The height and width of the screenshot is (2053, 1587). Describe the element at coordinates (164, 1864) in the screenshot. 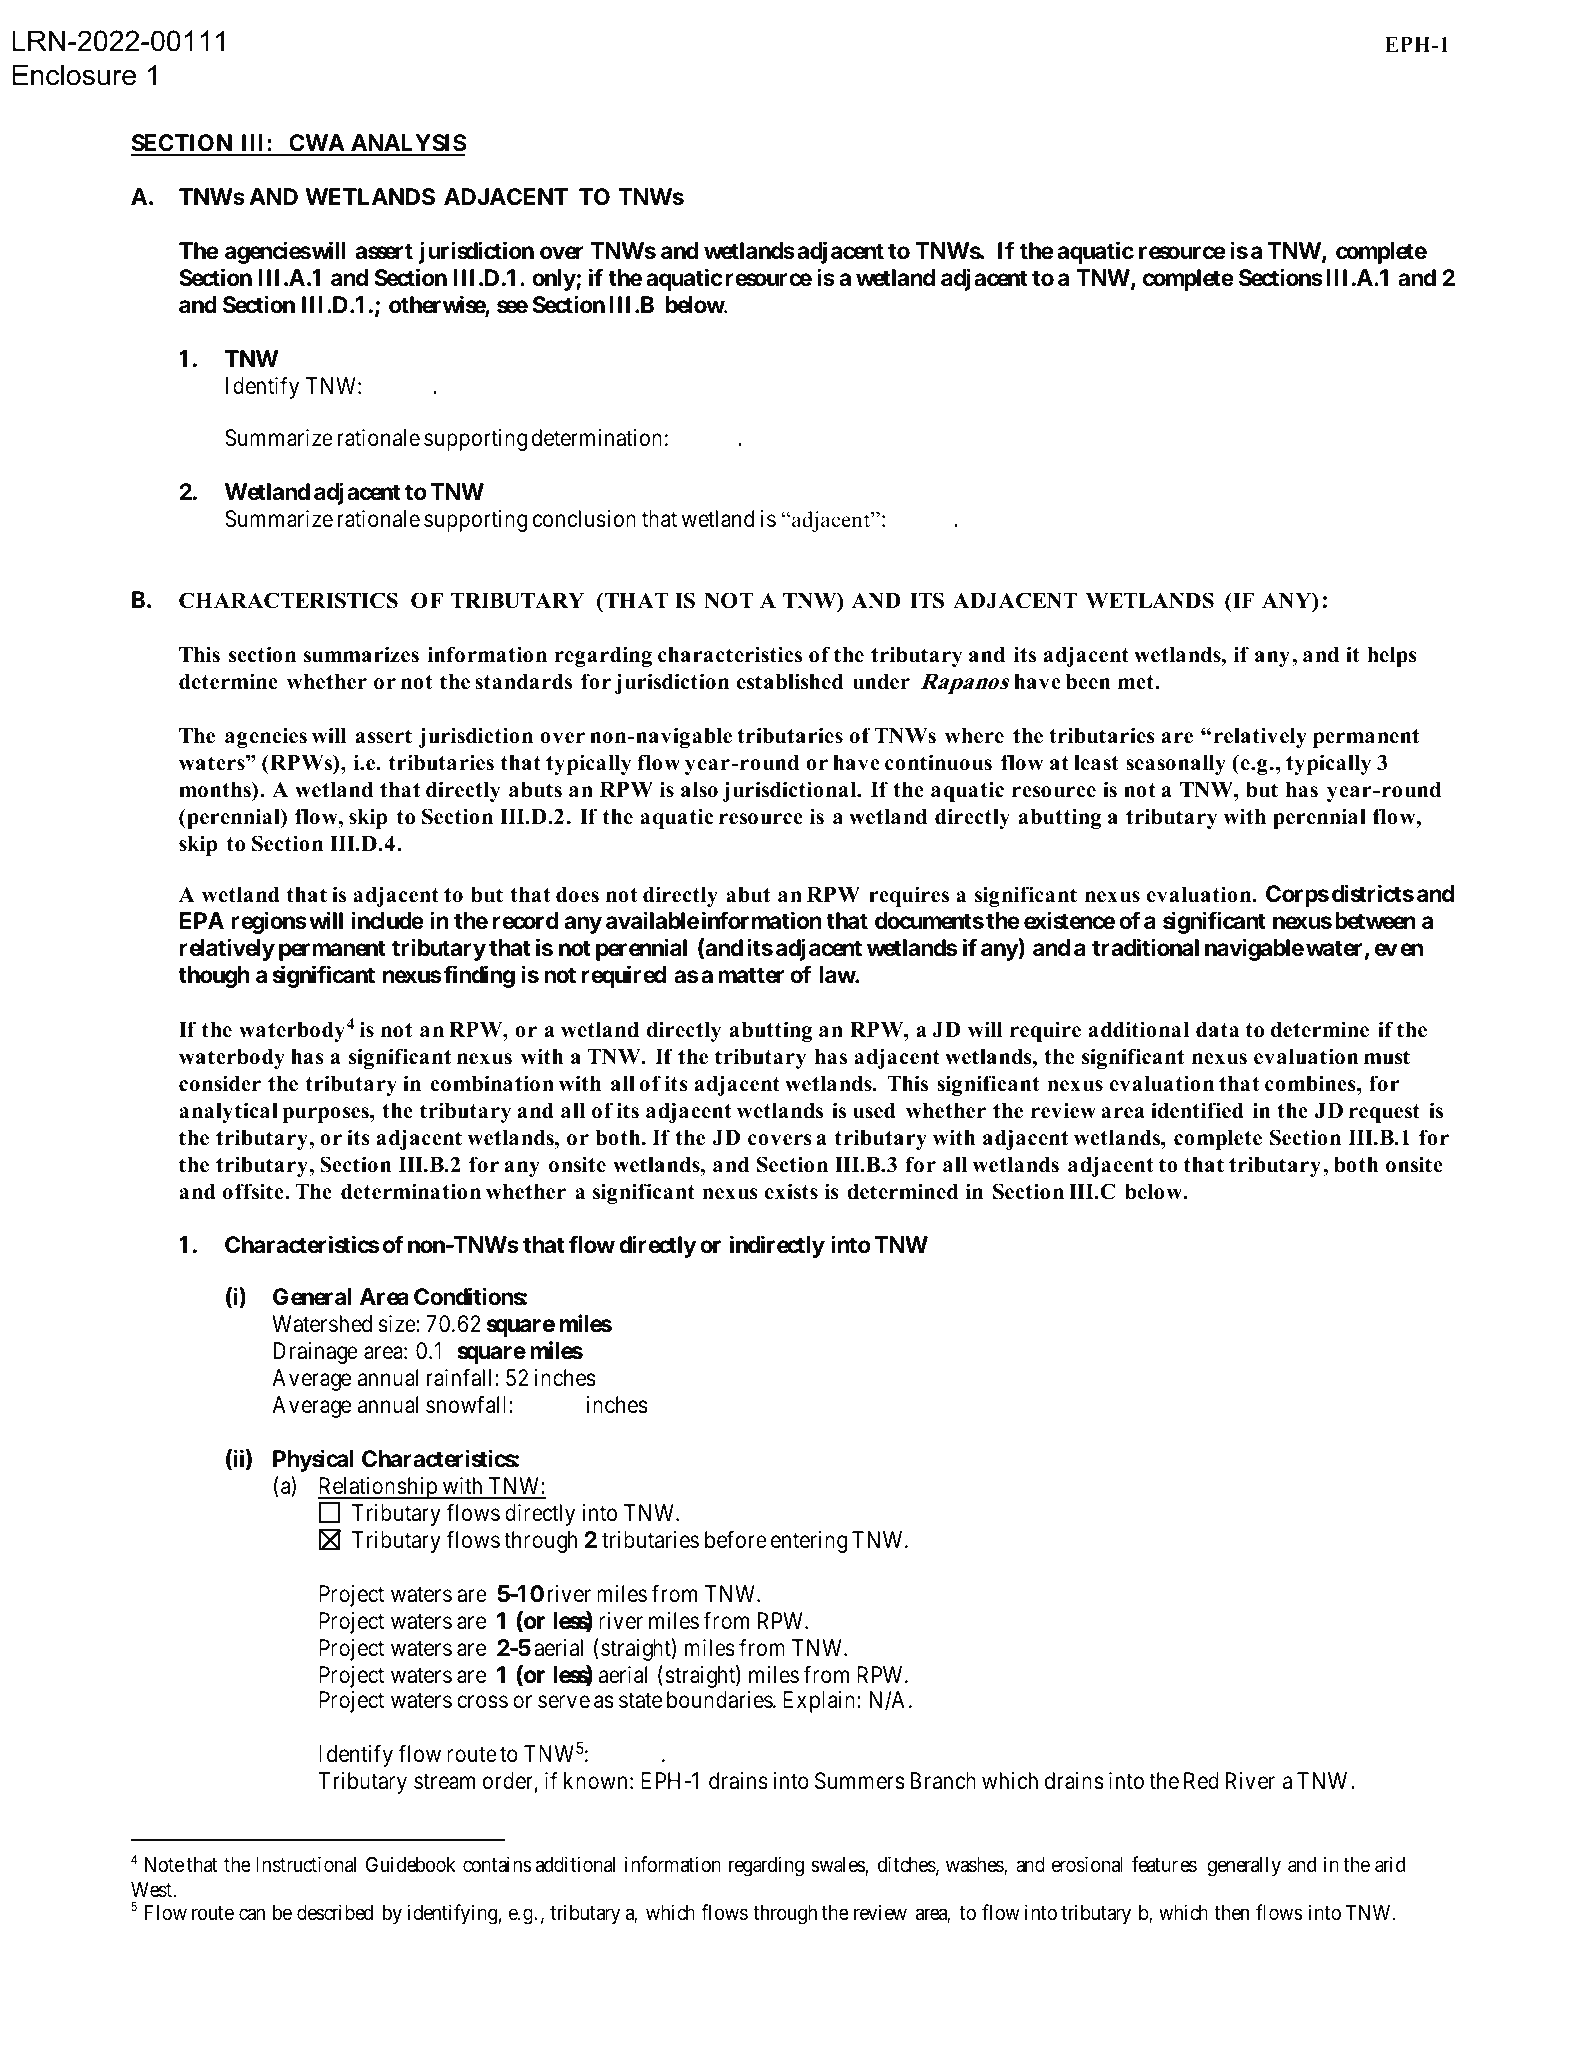

I see `Note` at that location.
